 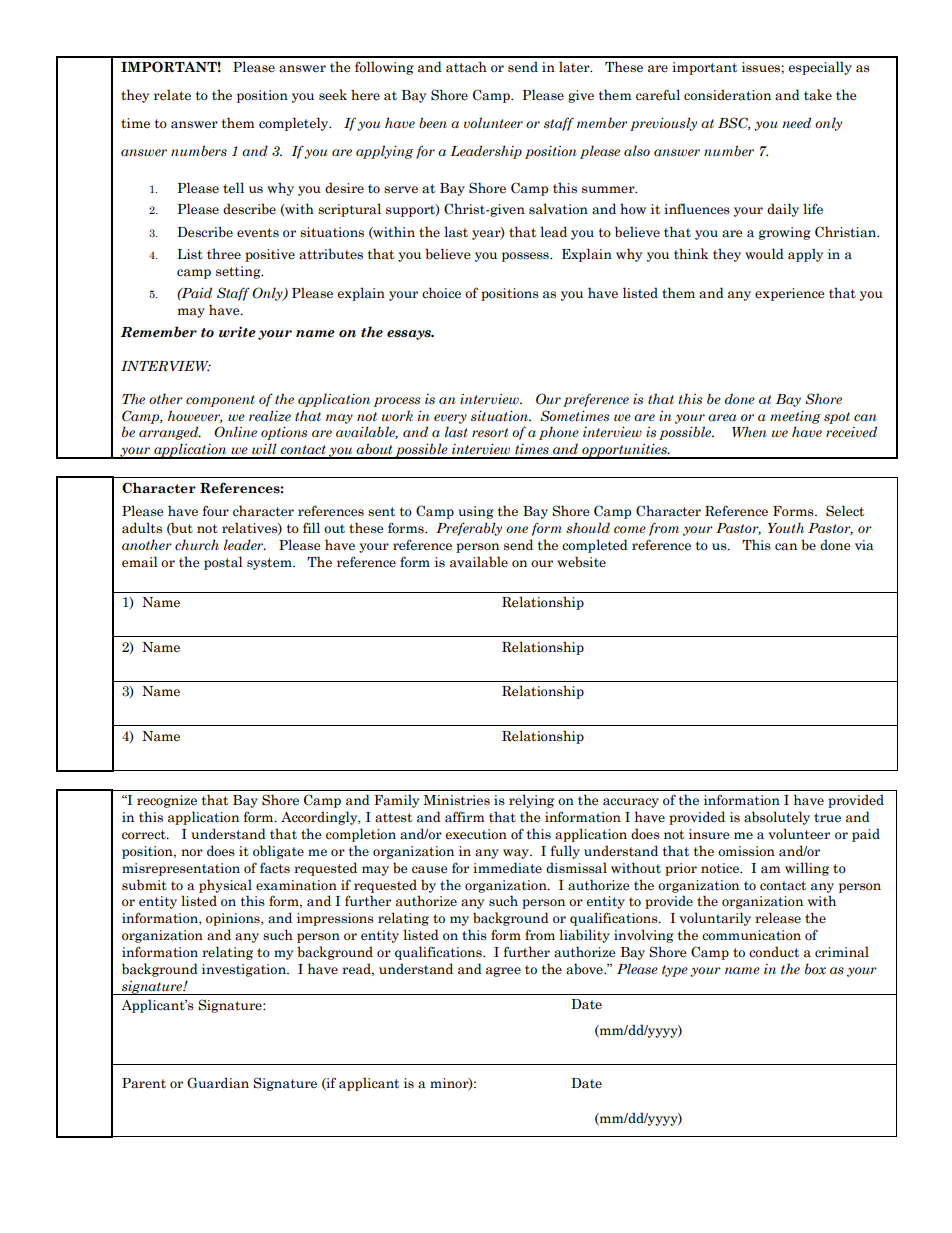 What do you see at coordinates (818, 95) in the document?
I see `take` at bounding box center [818, 95].
